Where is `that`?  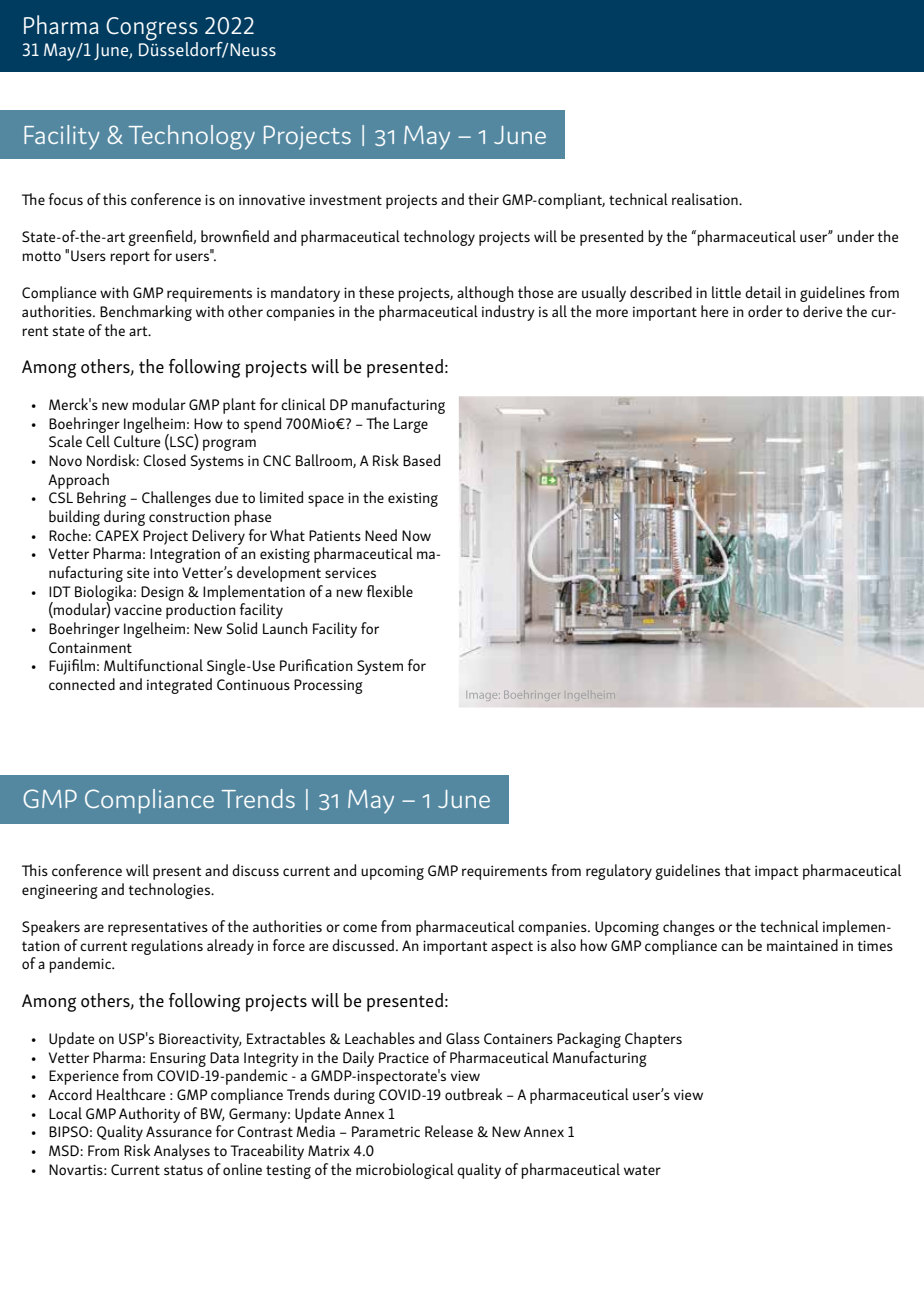 that is located at coordinates (738, 870).
